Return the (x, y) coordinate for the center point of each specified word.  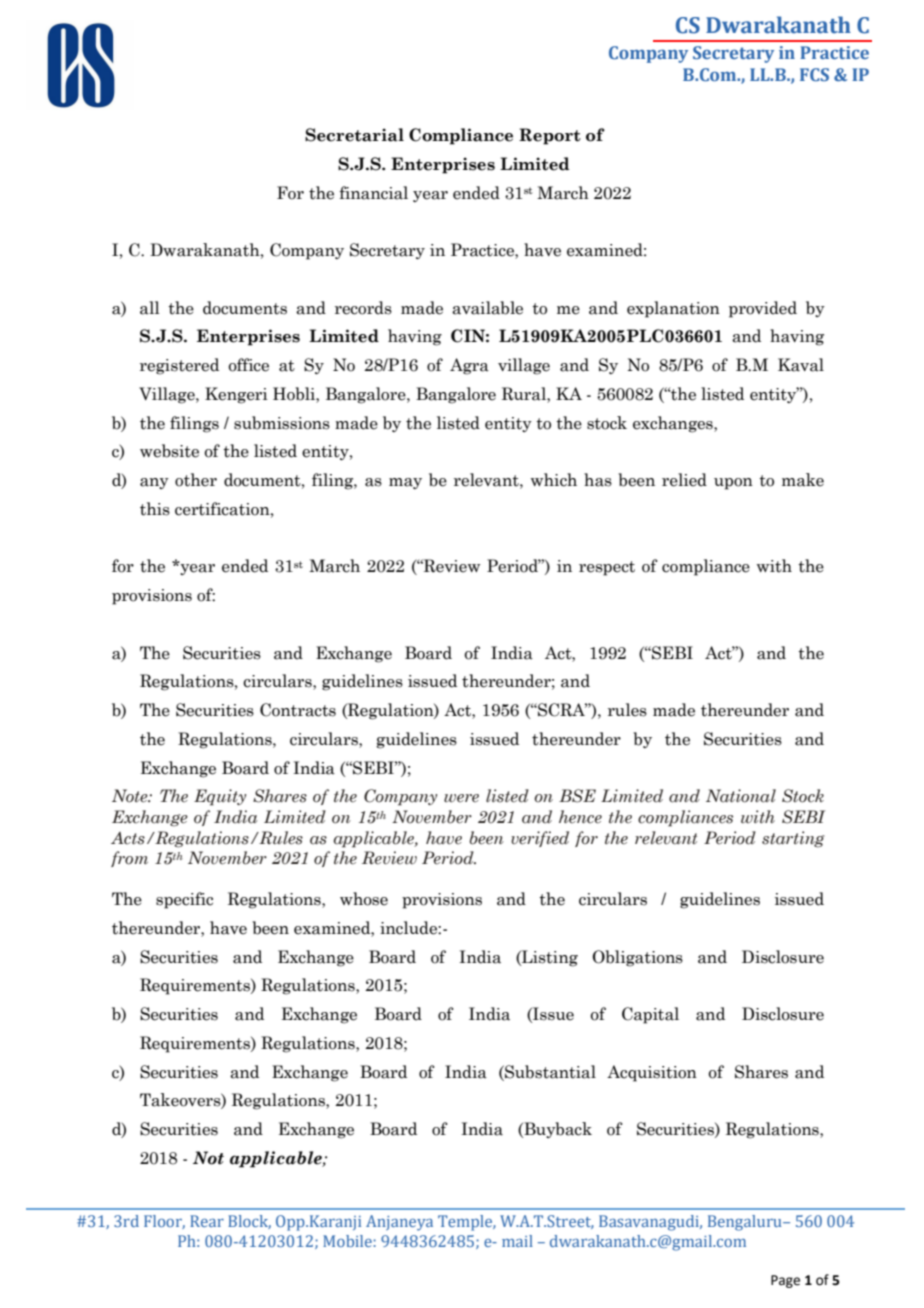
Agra (469, 366)
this (155, 509)
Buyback (557, 1130)
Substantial (549, 1072)
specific (184, 900)
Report (550, 136)
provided (763, 309)
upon (733, 484)
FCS (814, 74)
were (461, 798)
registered (179, 366)
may (405, 483)
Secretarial (354, 135)
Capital (650, 1015)
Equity (220, 797)
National (741, 796)
